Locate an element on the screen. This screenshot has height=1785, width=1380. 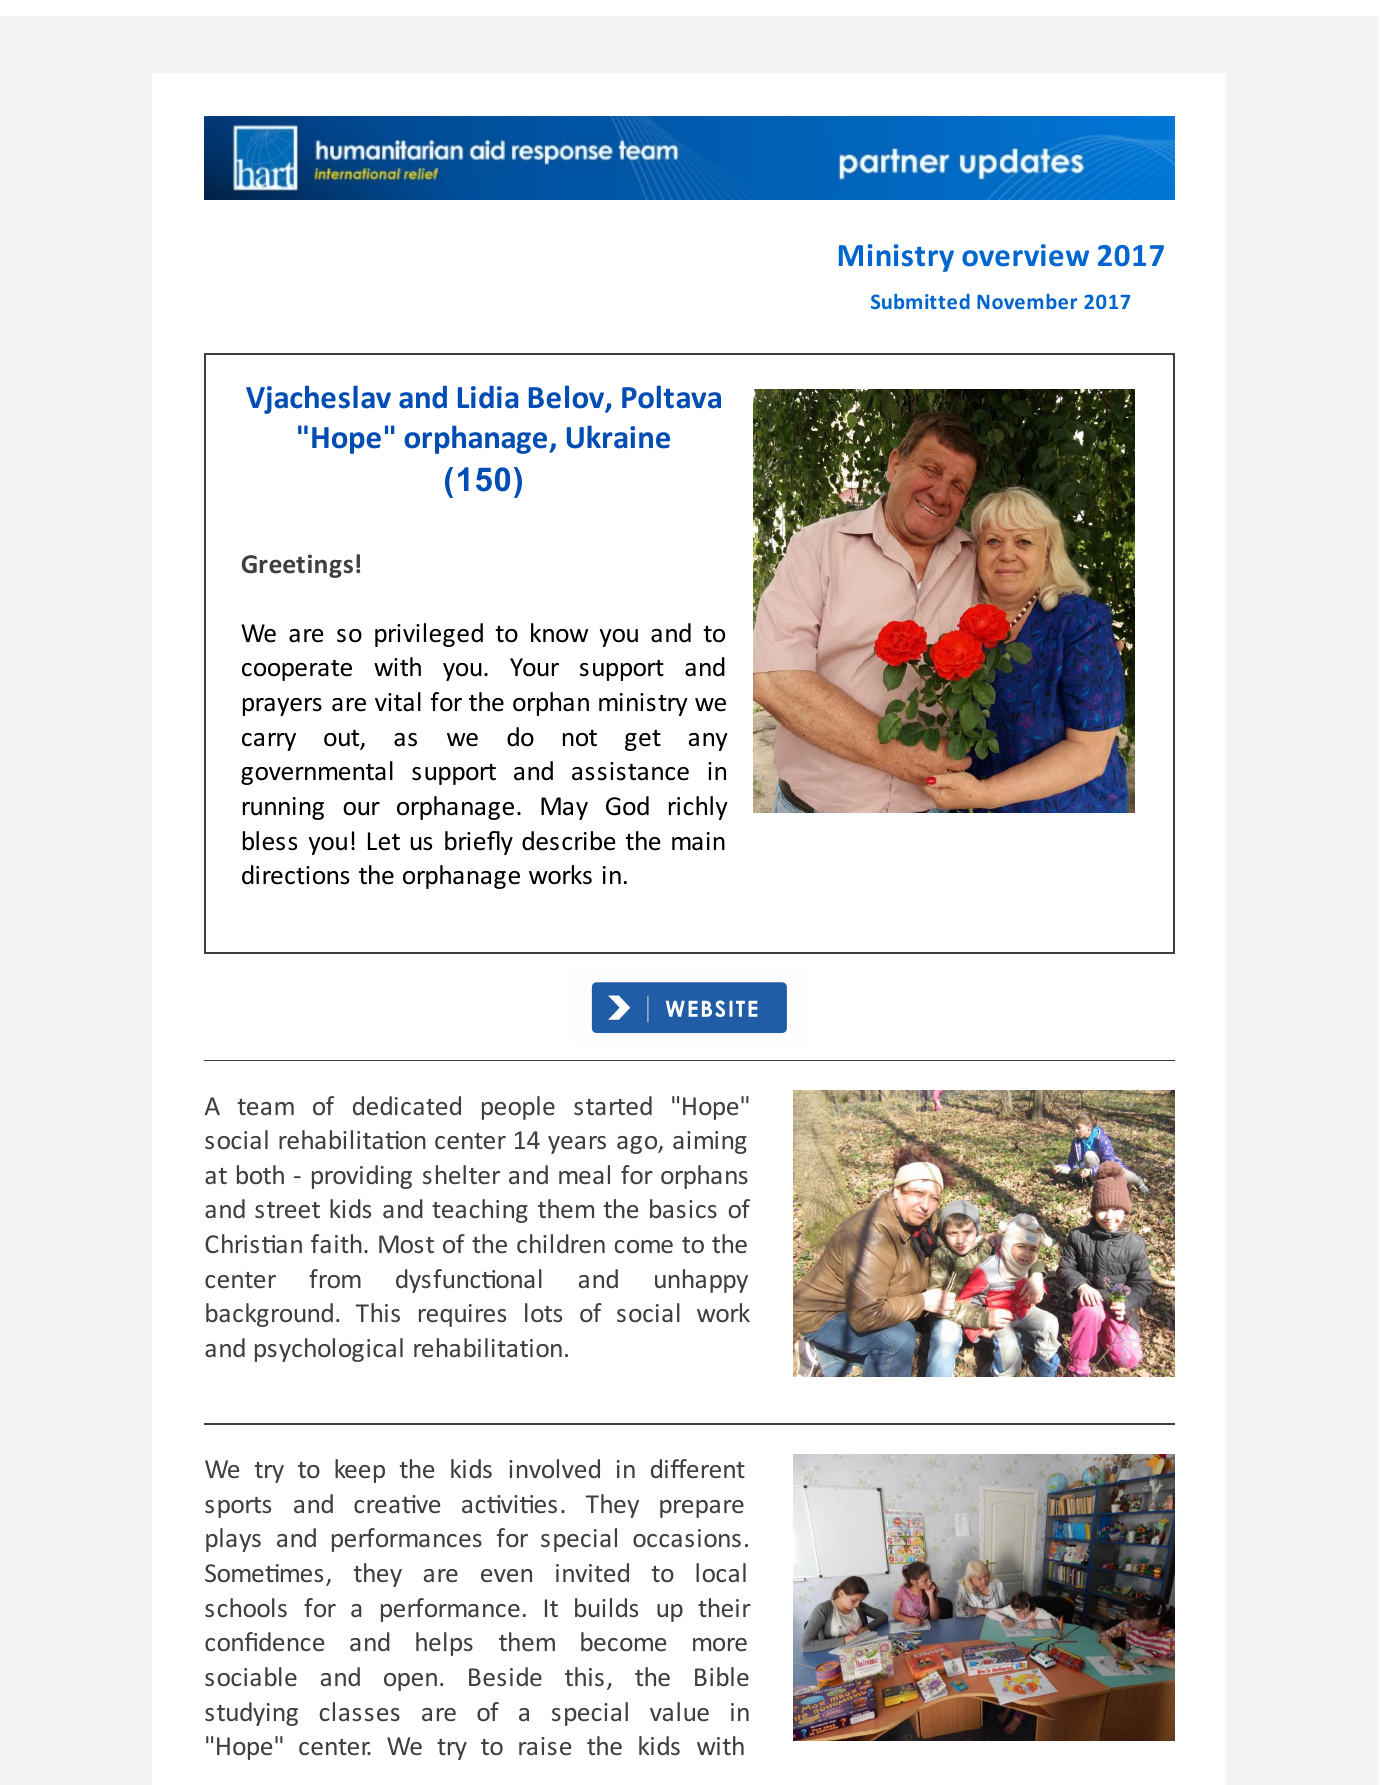
team is located at coordinates (266, 1107).
